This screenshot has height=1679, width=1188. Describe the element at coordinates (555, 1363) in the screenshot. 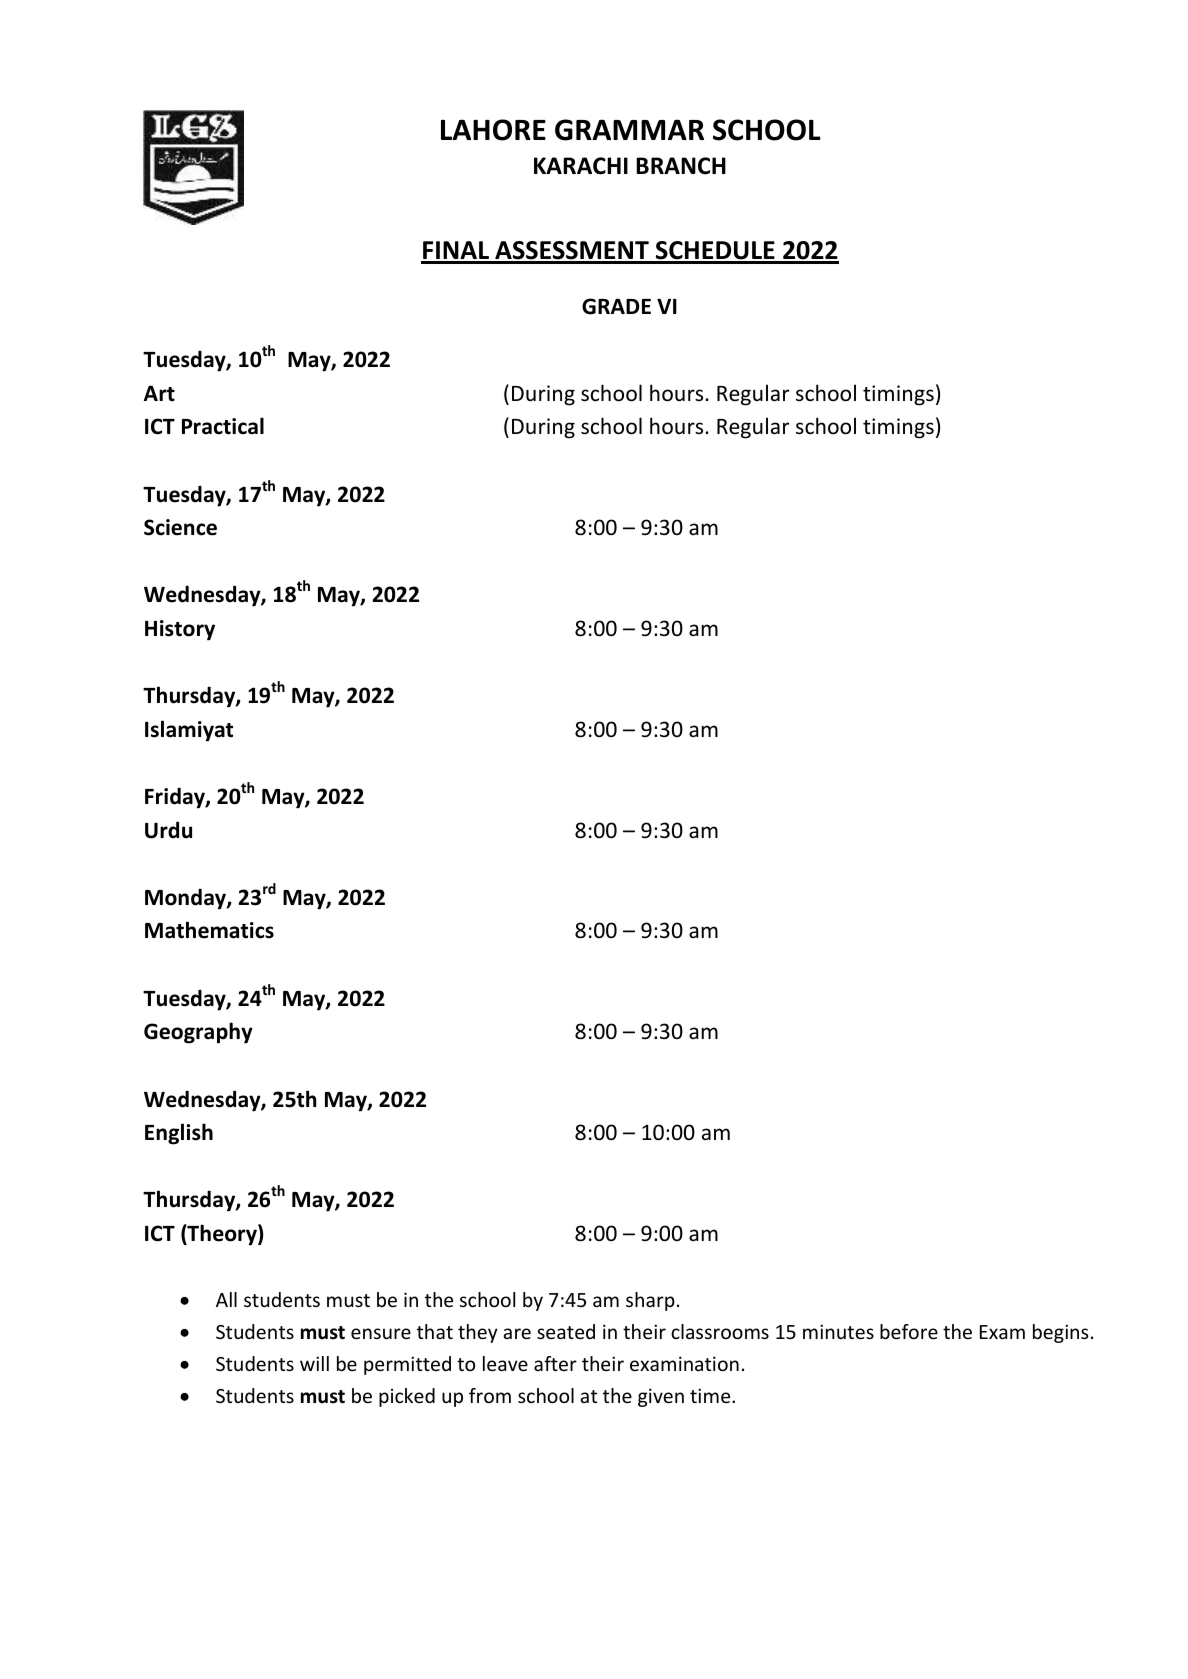

I see `after` at that location.
